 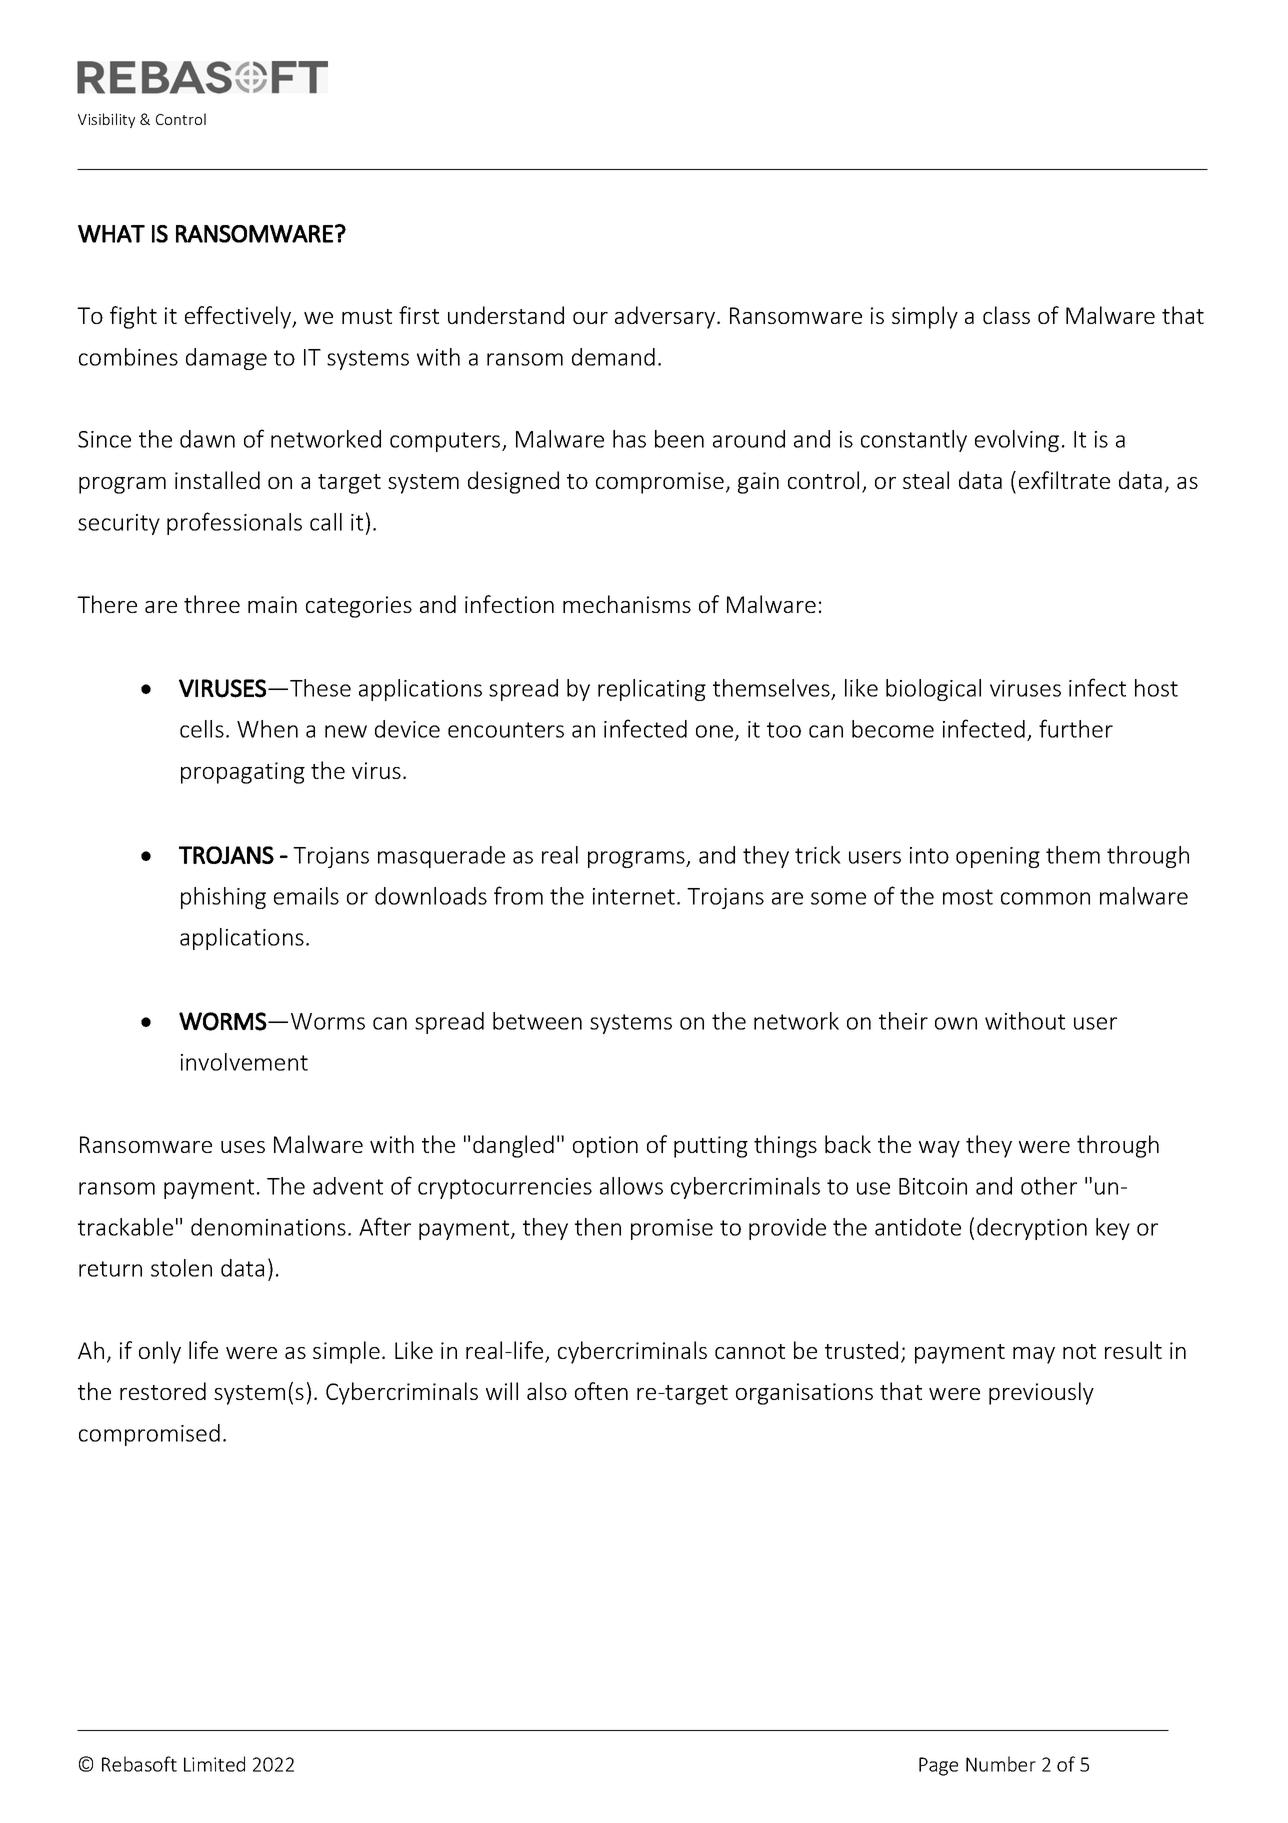 What do you see at coordinates (1001, 1764) in the screenshot?
I see `Number` at bounding box center [1001, 1764].
